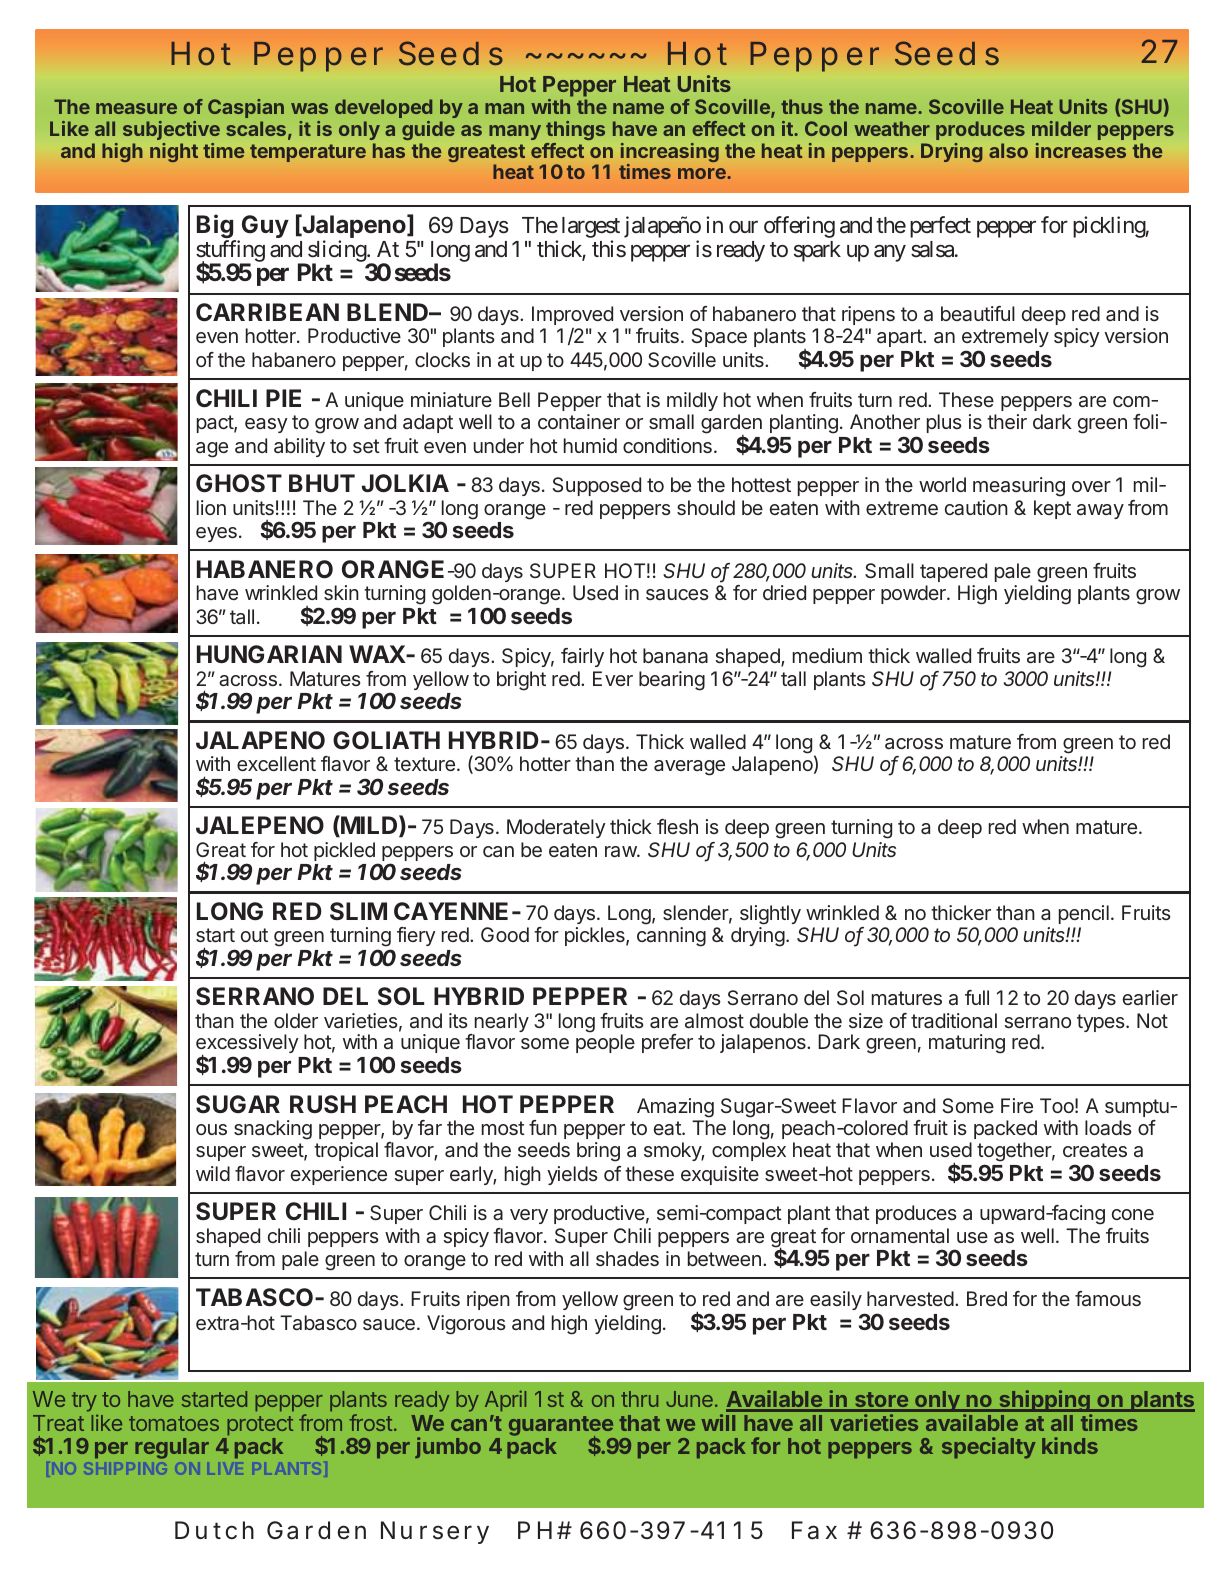 The height and width of the page is (1587, 1226). What do you see at coordinates (172, 1448) in the page?
I see `regular` at bounding box center [172, 1448].
